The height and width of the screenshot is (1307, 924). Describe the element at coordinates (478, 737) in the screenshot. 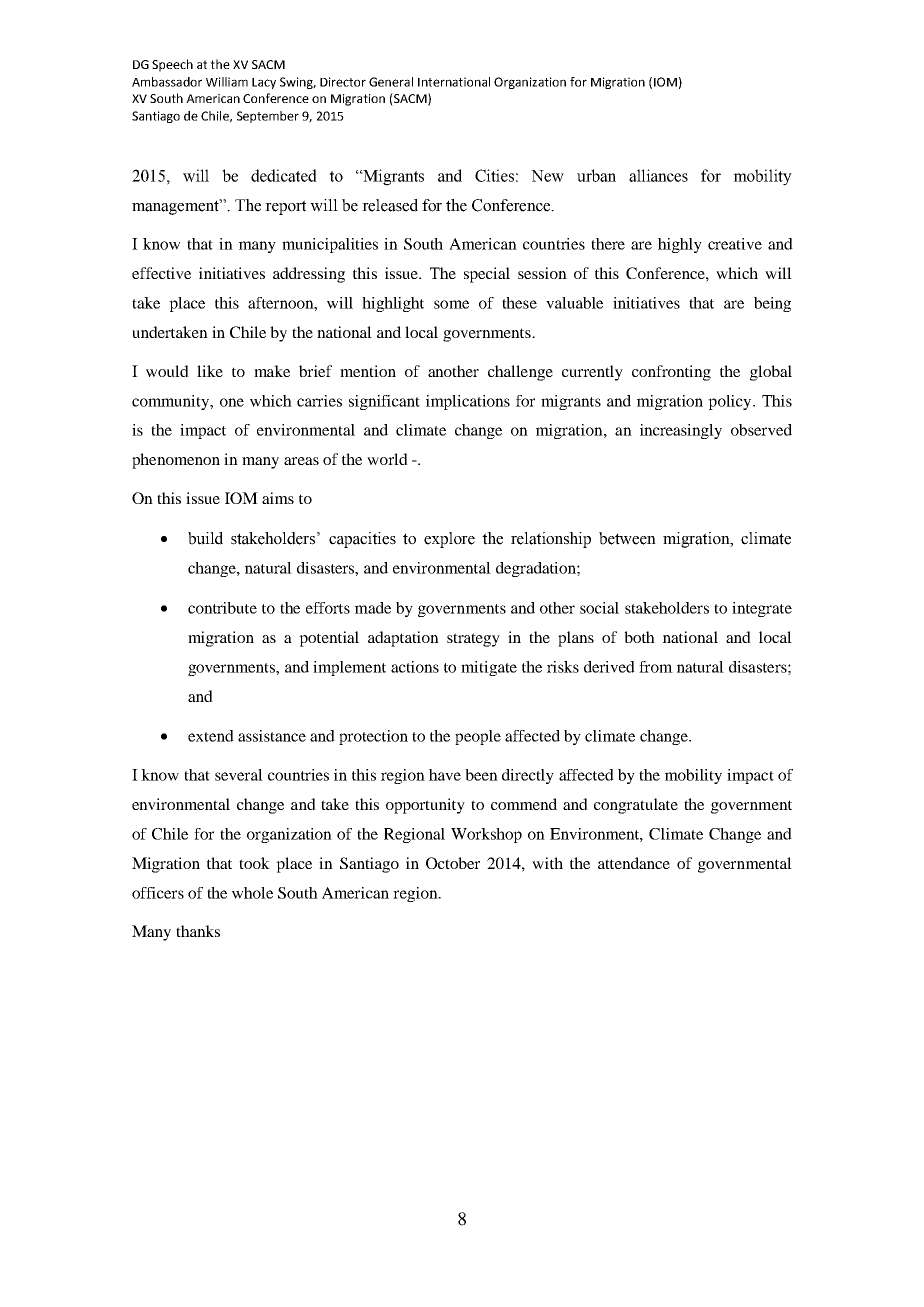

I see `people` at that location.
